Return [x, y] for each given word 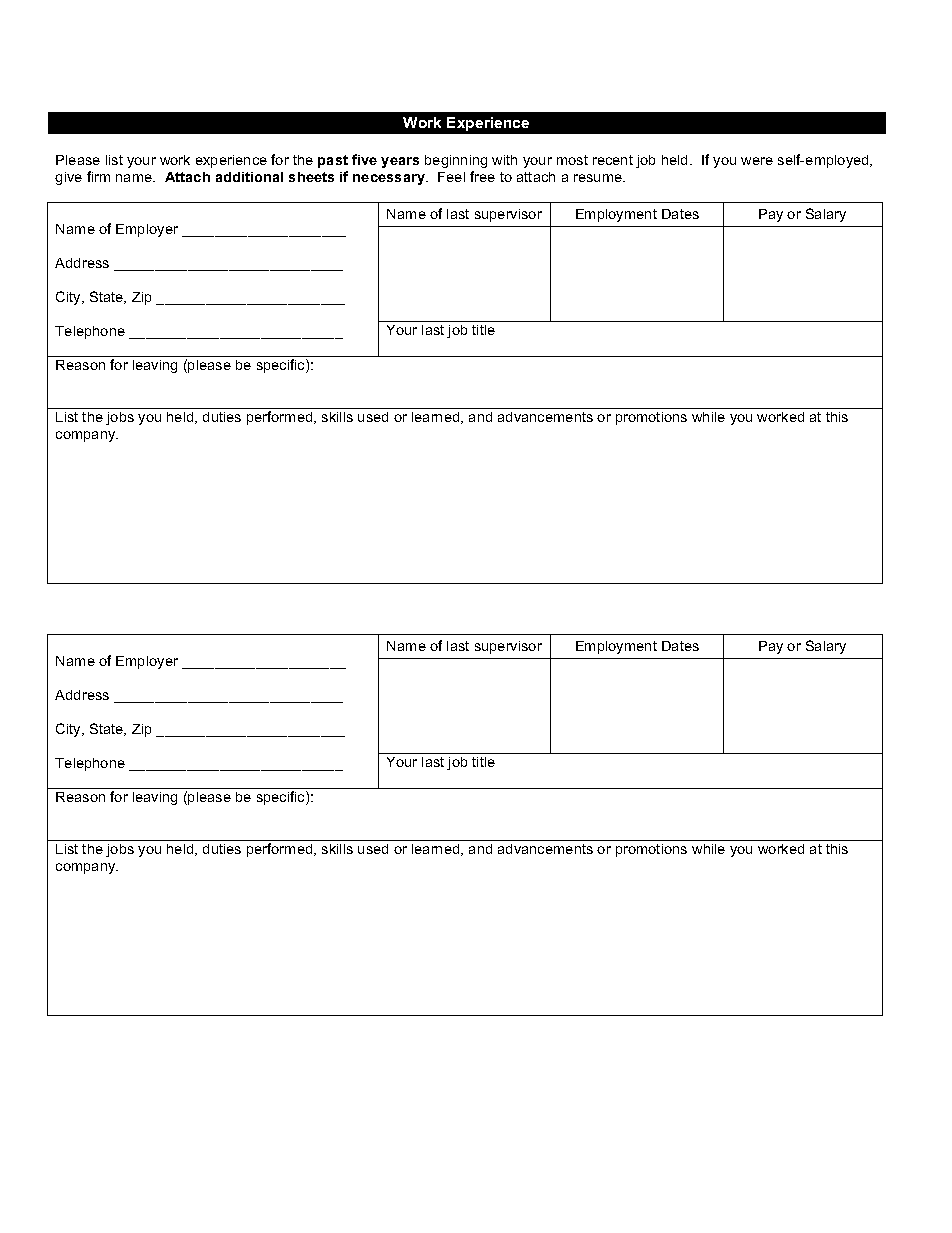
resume [599, 178]
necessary [390, 179]
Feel [451, 177]
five [364, 159]
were [757, 161]
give [68, 178]
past [333, 161]
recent [613, 160]
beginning [456, 161]
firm [98, 176]
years [400, 162]
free [482, 176]
